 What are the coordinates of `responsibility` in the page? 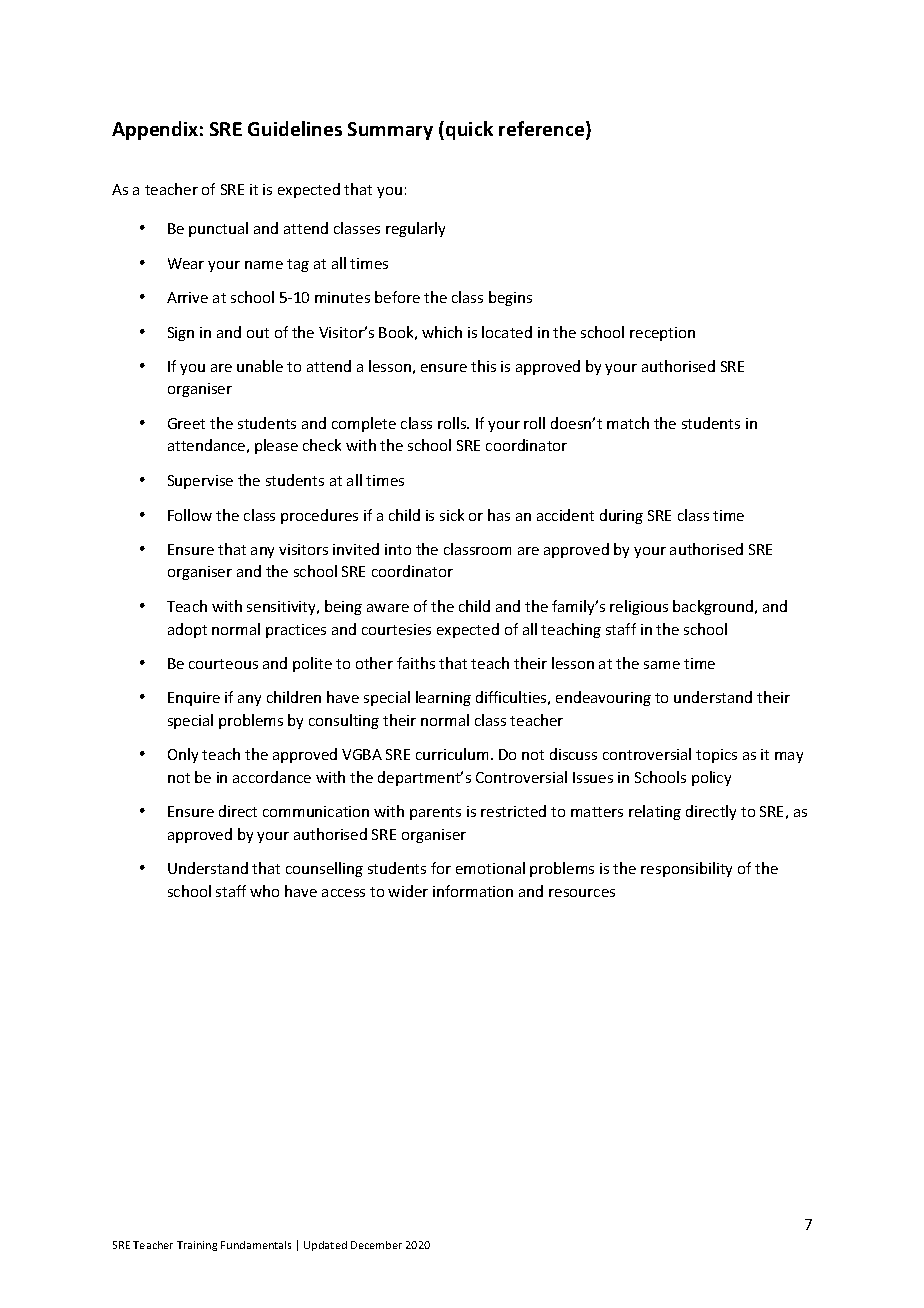 It's located at (686, 869).
